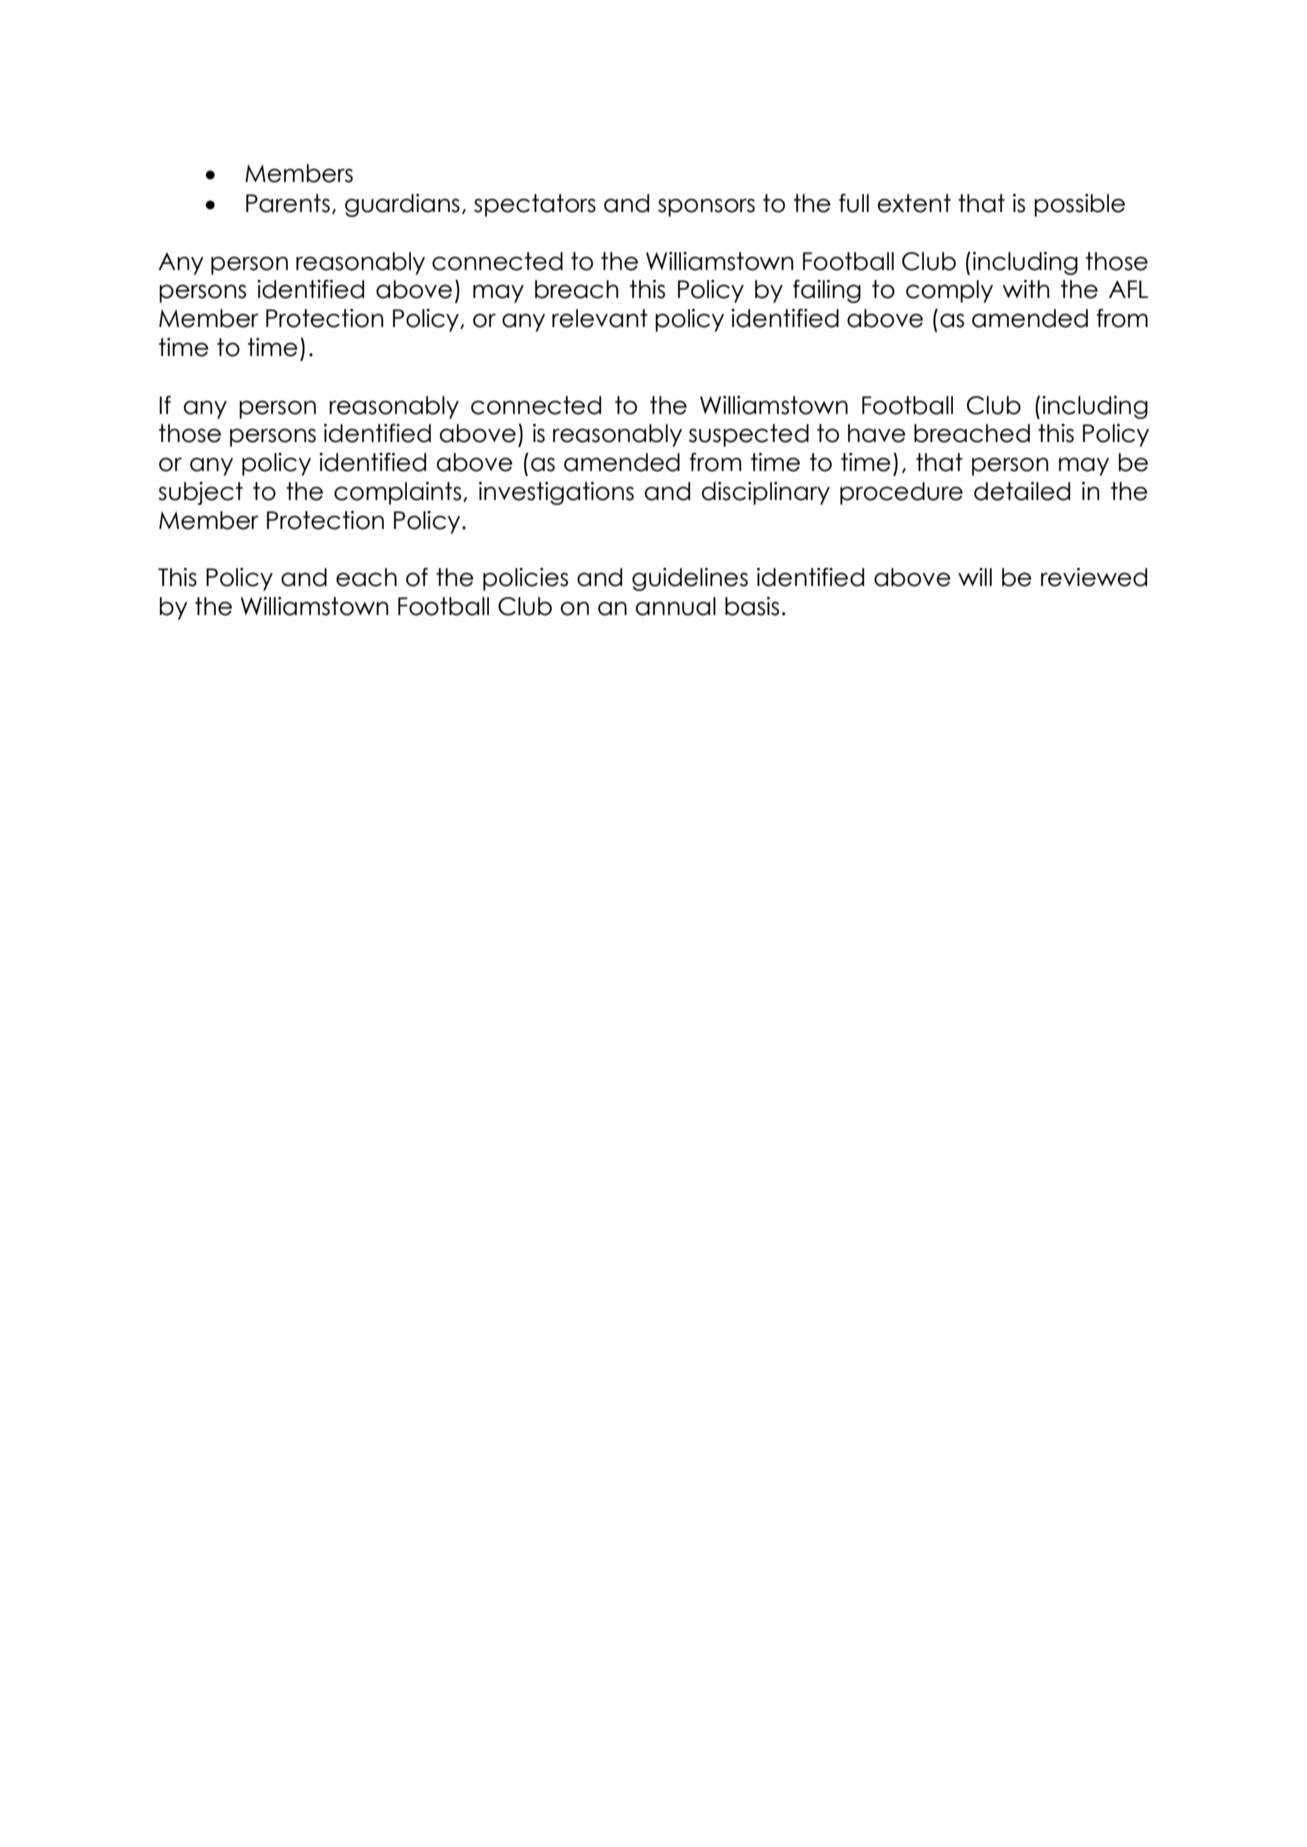  What do you see at coordinates (706, 207) in the document?
I see `sponsors` at bounding box center [706, 207].
